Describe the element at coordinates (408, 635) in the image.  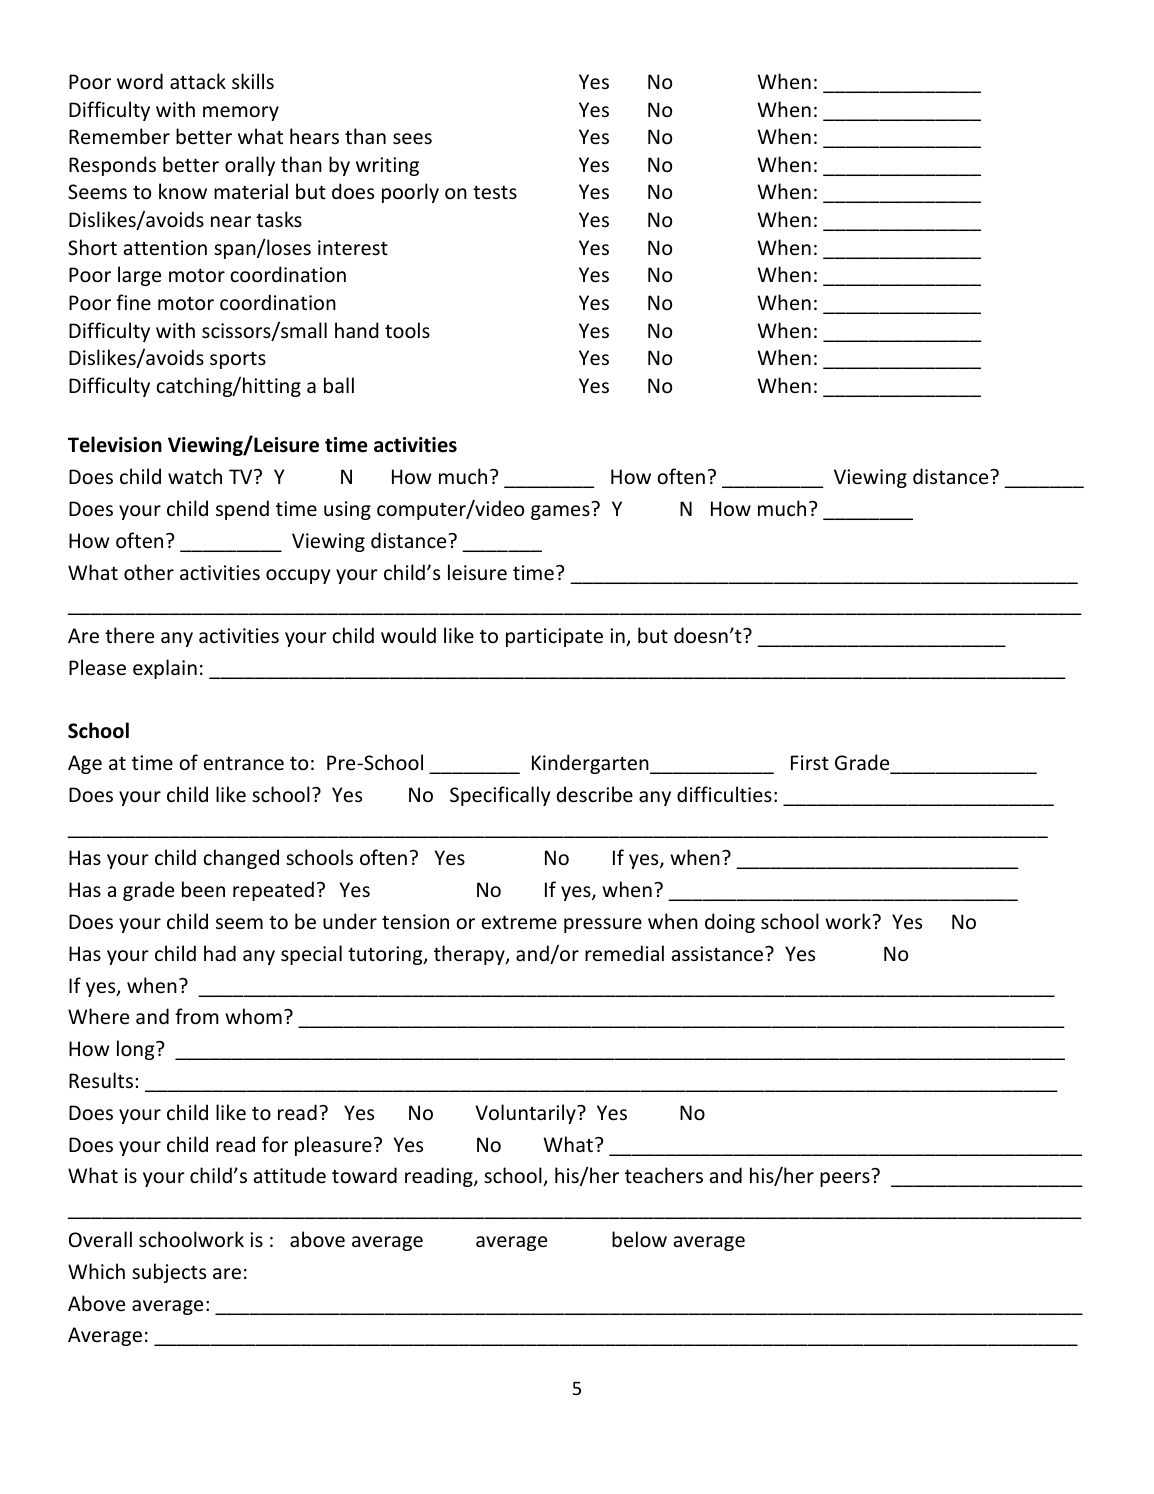
I see `would` at that location.
